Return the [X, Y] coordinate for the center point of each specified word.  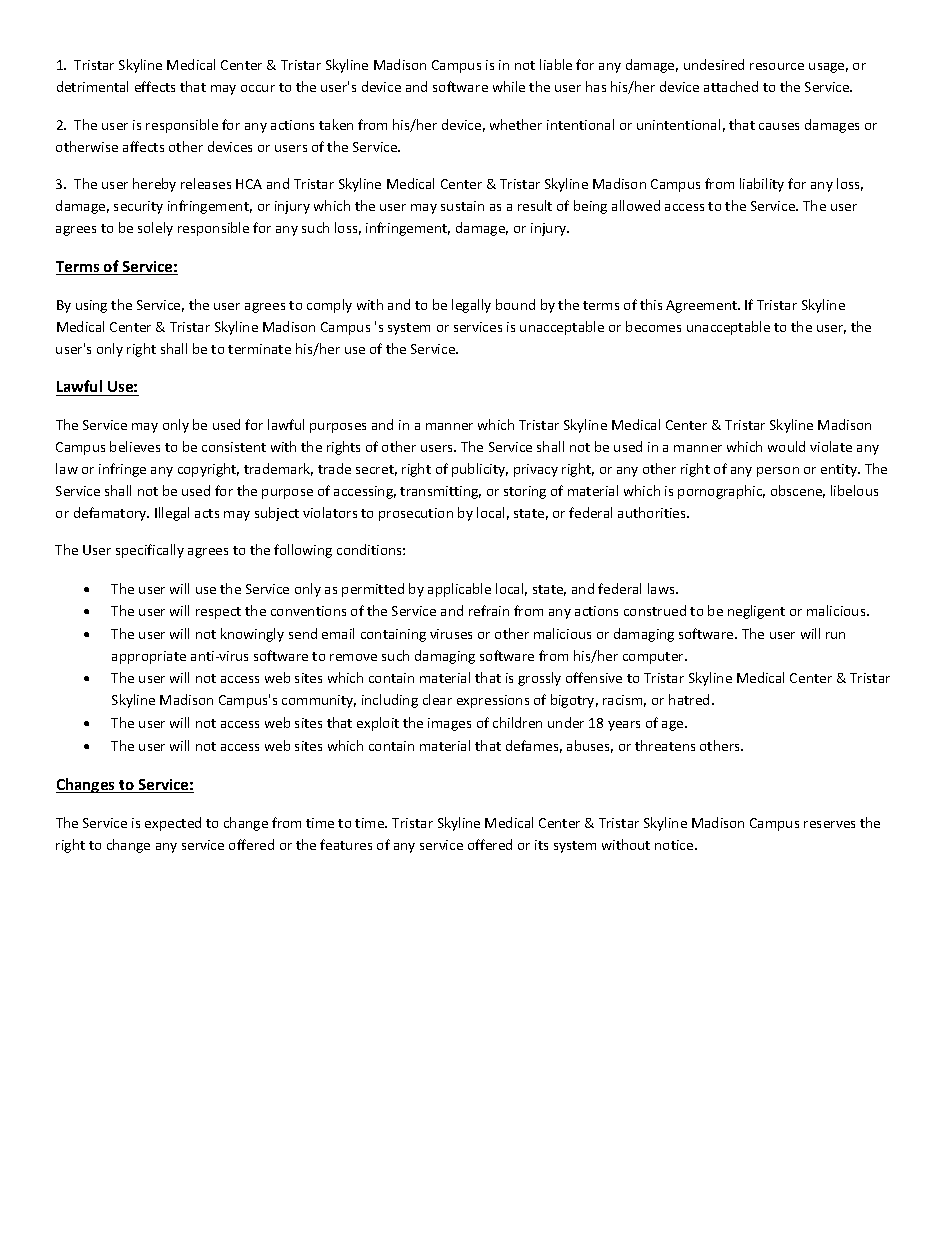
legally [471, 306]
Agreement [702, 306]
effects [155, 86]
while [509, 86]
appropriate [149, 657]
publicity [480, 470]
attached [731, 86]
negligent [756, 612]
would [786, 446]
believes [135, 446]
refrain [489, 610]
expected [173, 824]
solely [155, 229]
